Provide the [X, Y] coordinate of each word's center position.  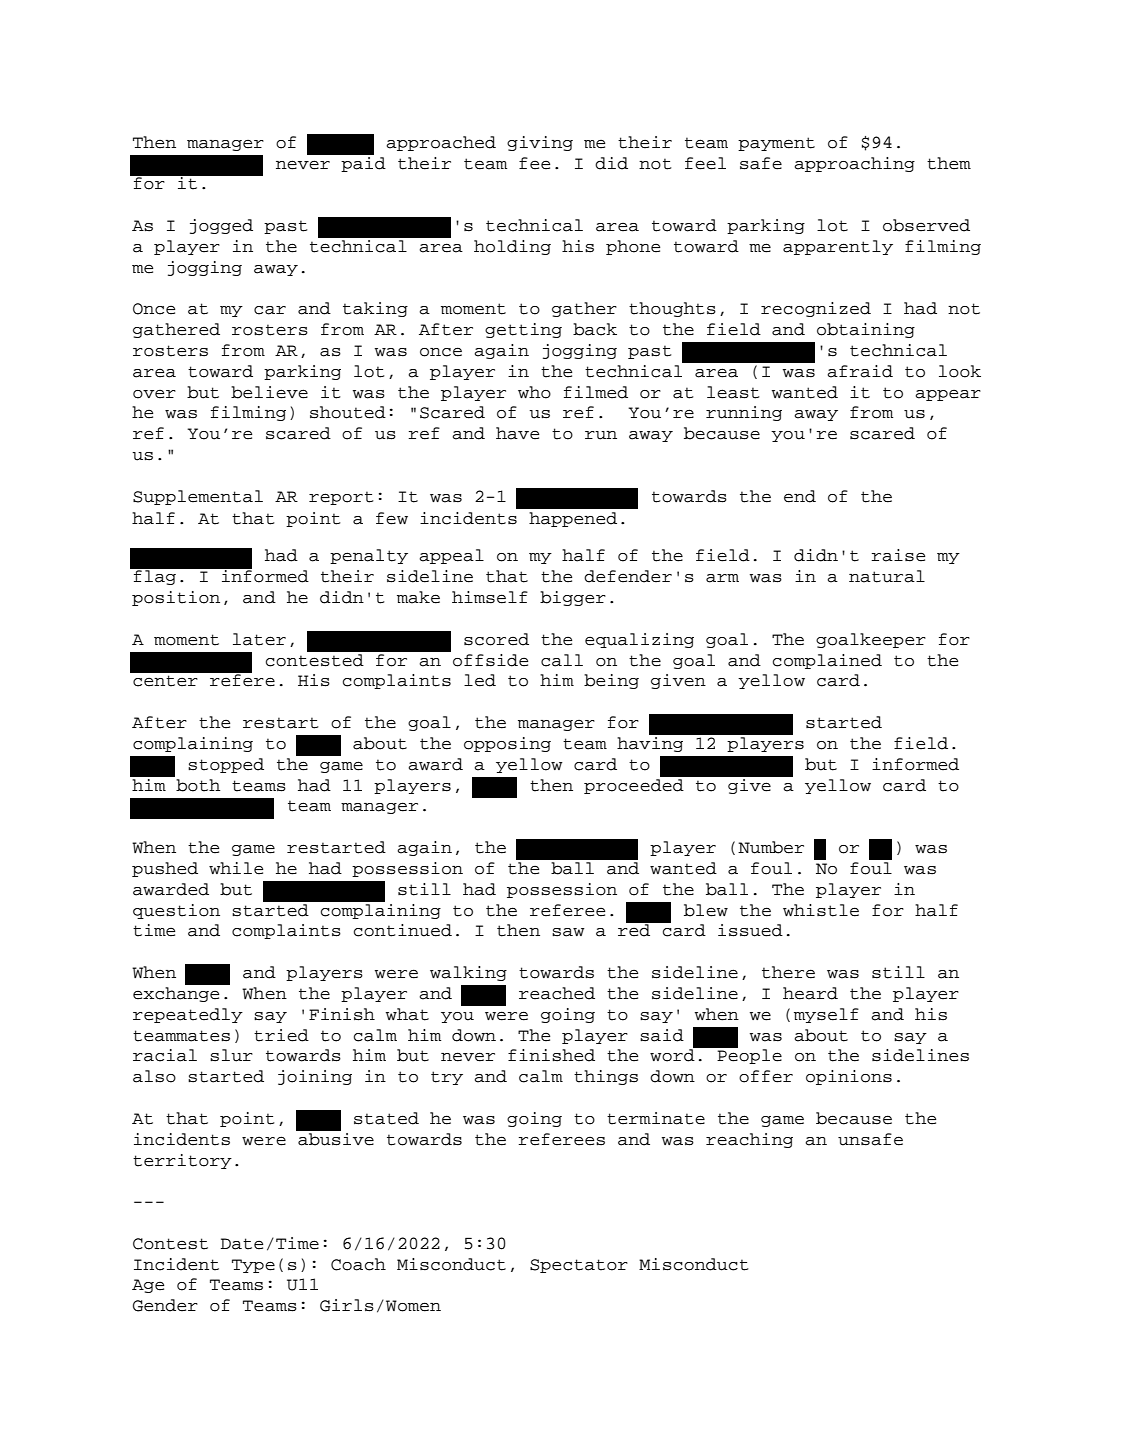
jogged [221, 226]
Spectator [579, 1266]
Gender [165, 1305]
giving [540, 143]
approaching [854, 164]
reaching [749, 1140]
